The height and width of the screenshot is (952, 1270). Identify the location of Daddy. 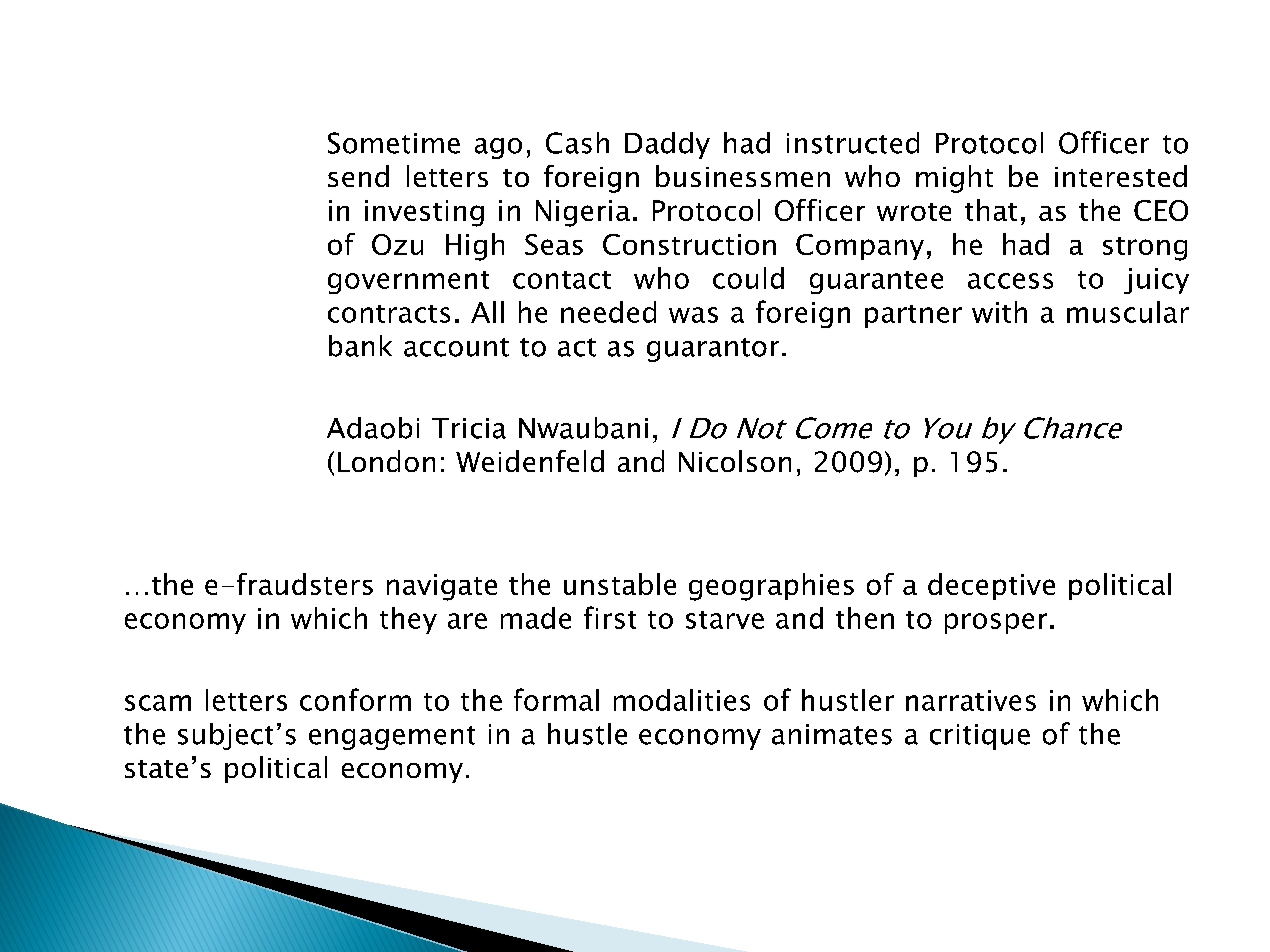
(667, 145).
